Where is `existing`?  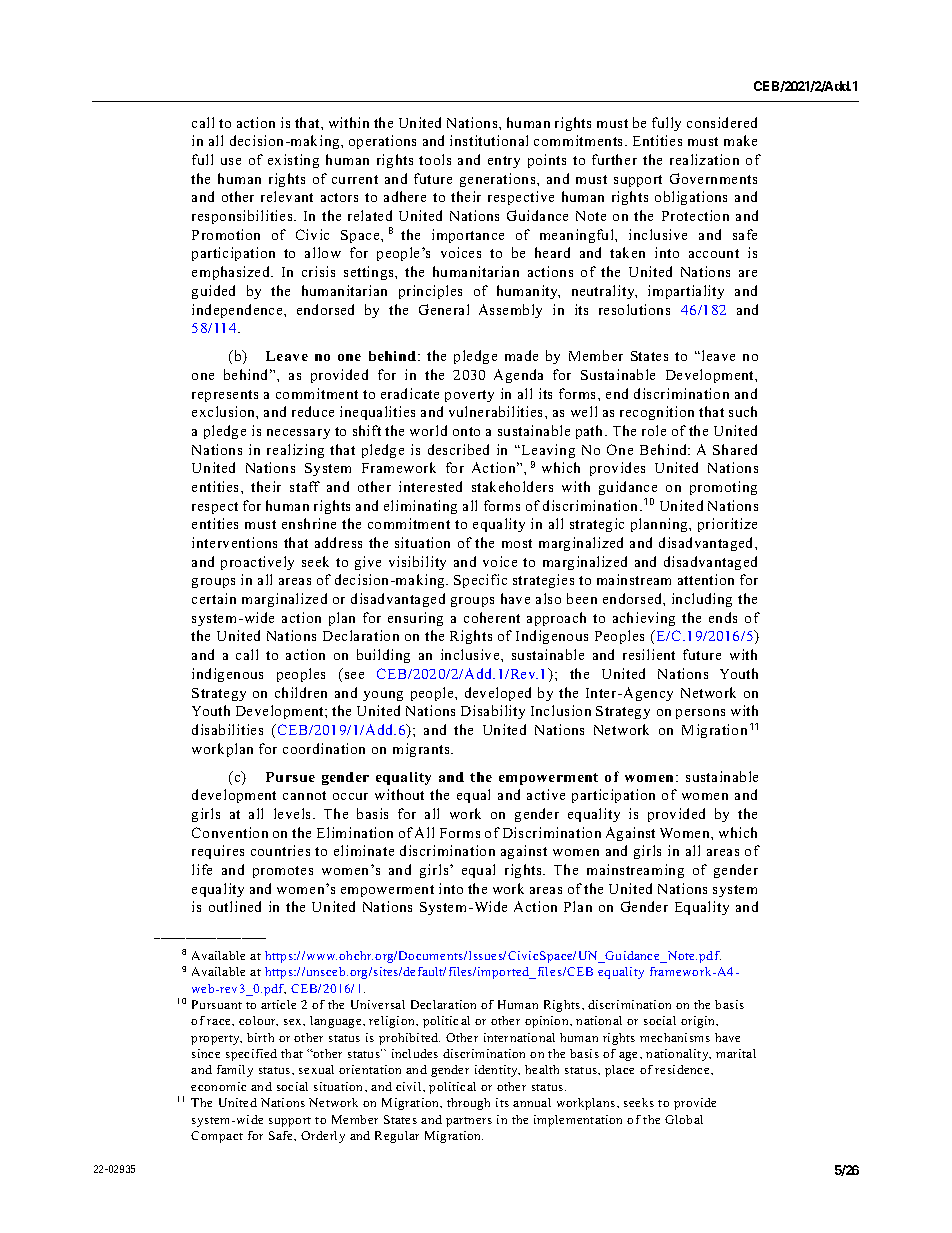 existing is located at coordinates (293, 161).
